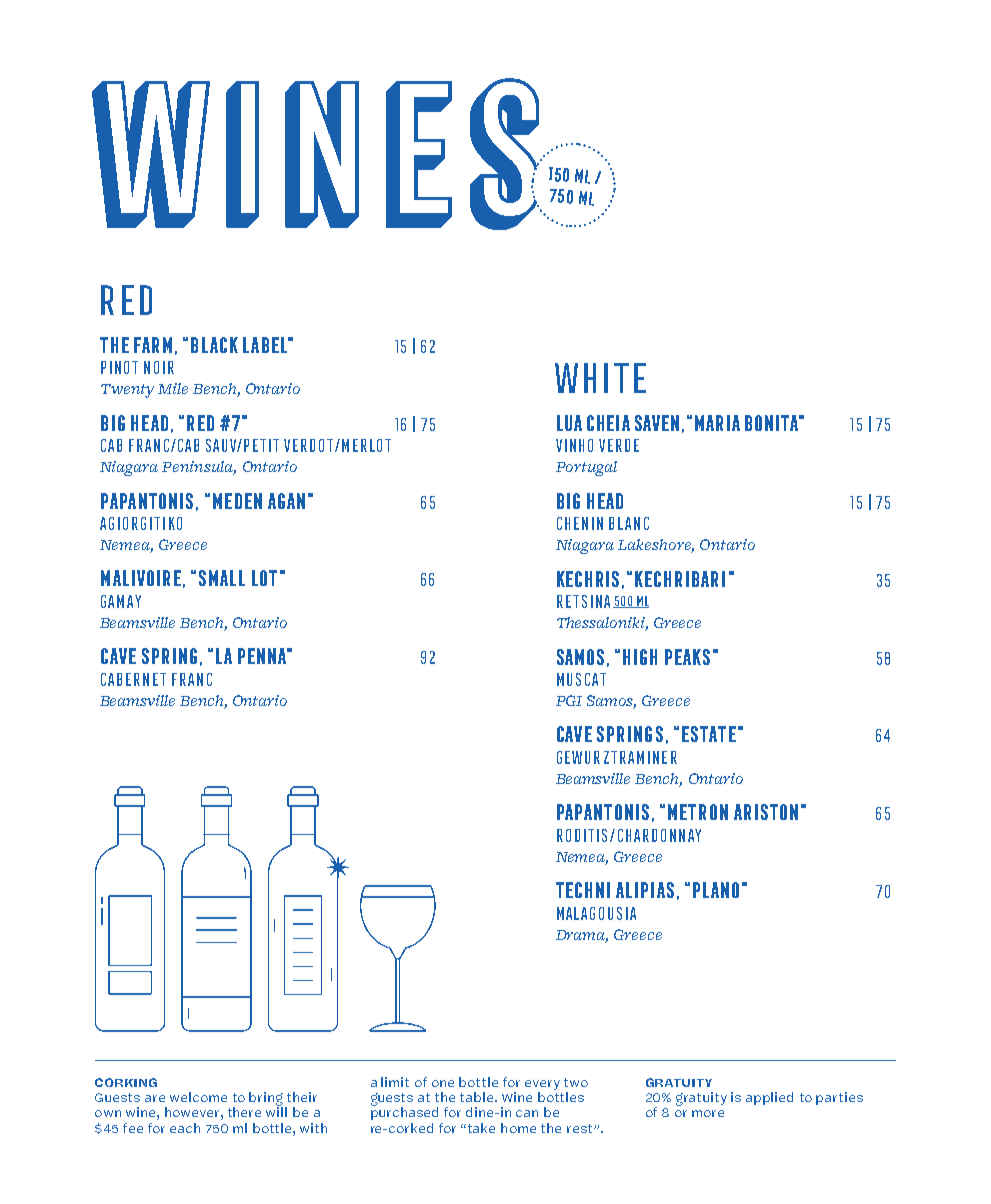  What do you see at coordinates (133, 679) in the screenshot?
I see `Cabernet` at bounding box center [133, 679].
